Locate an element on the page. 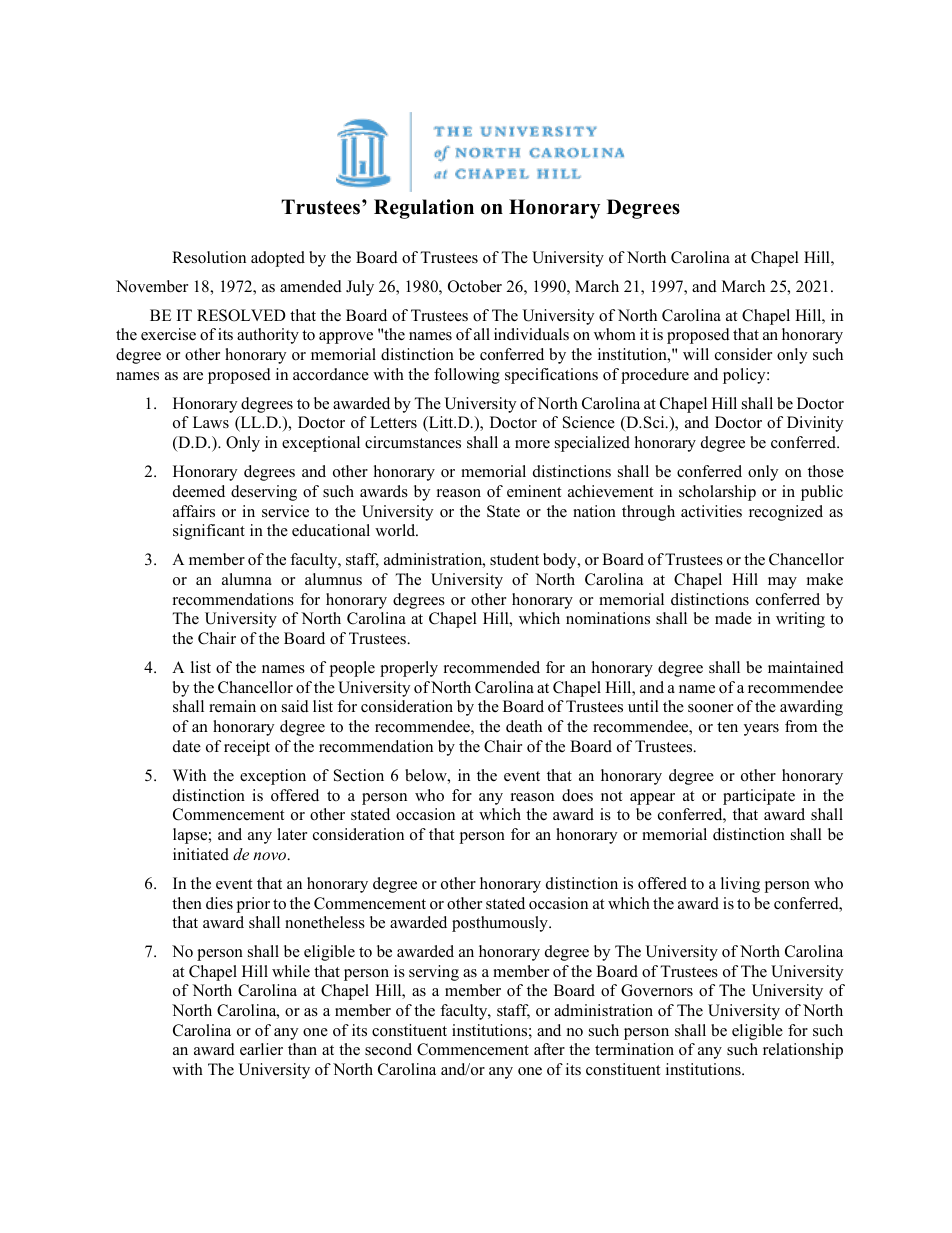 This document has width=952, height=1233. Resolution is located at coordinates (209, 257).
